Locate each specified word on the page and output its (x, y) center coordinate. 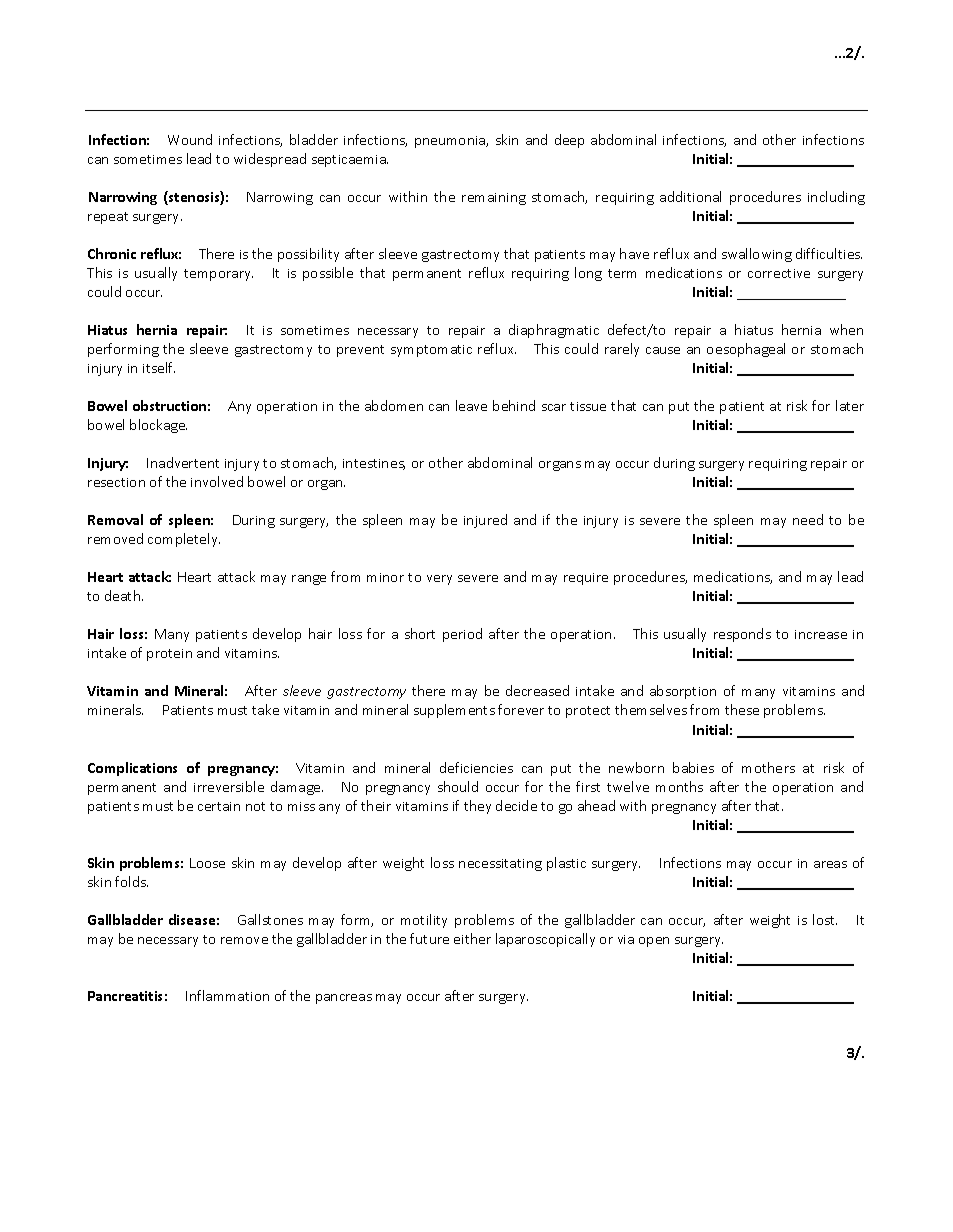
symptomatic (431, 351)
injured (485, 521)
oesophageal (746, 350)
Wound (190, 139)
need (808, 519)
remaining (494, 199)
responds (742, 635)
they (477, 807)
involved (217, 481)
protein (169, 655)
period (462, 635)
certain (219, 806)
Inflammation (227, 995)
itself (159, 367)
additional (690, 196)
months (679, 786)
